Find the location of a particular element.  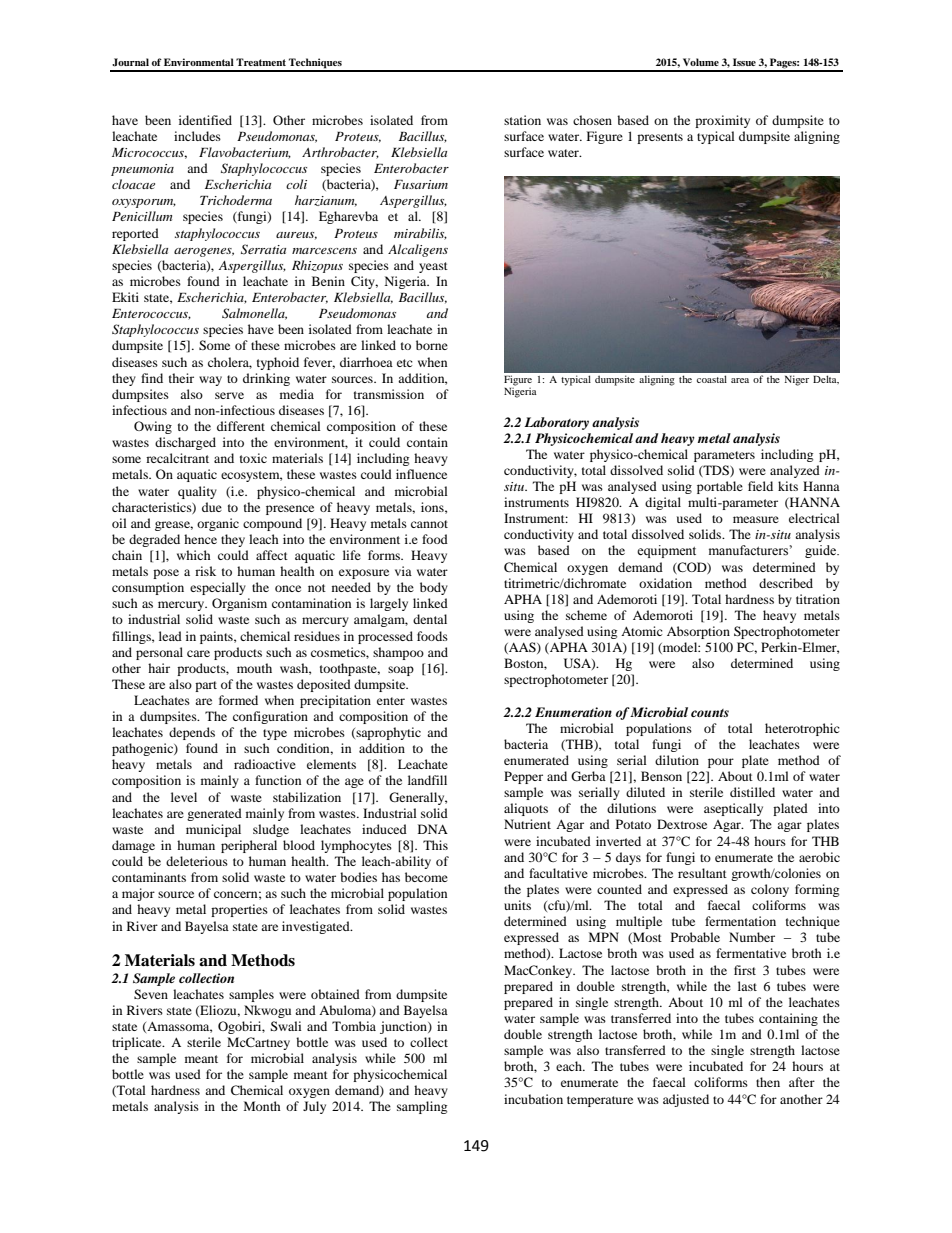

pour is located at coordinates (721, 763).
